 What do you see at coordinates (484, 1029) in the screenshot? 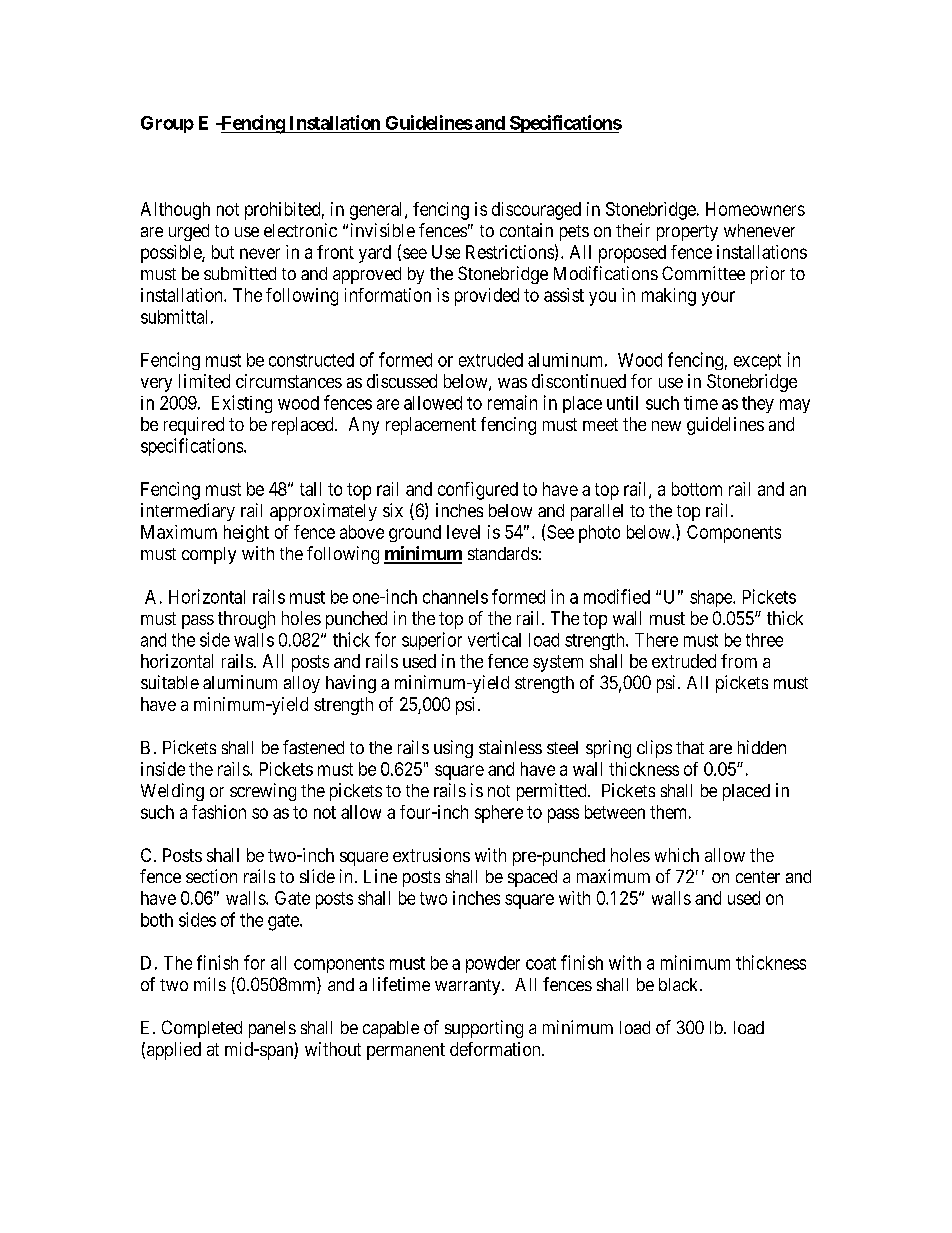
I see `supporting` at bounding box center [484, 1029].
